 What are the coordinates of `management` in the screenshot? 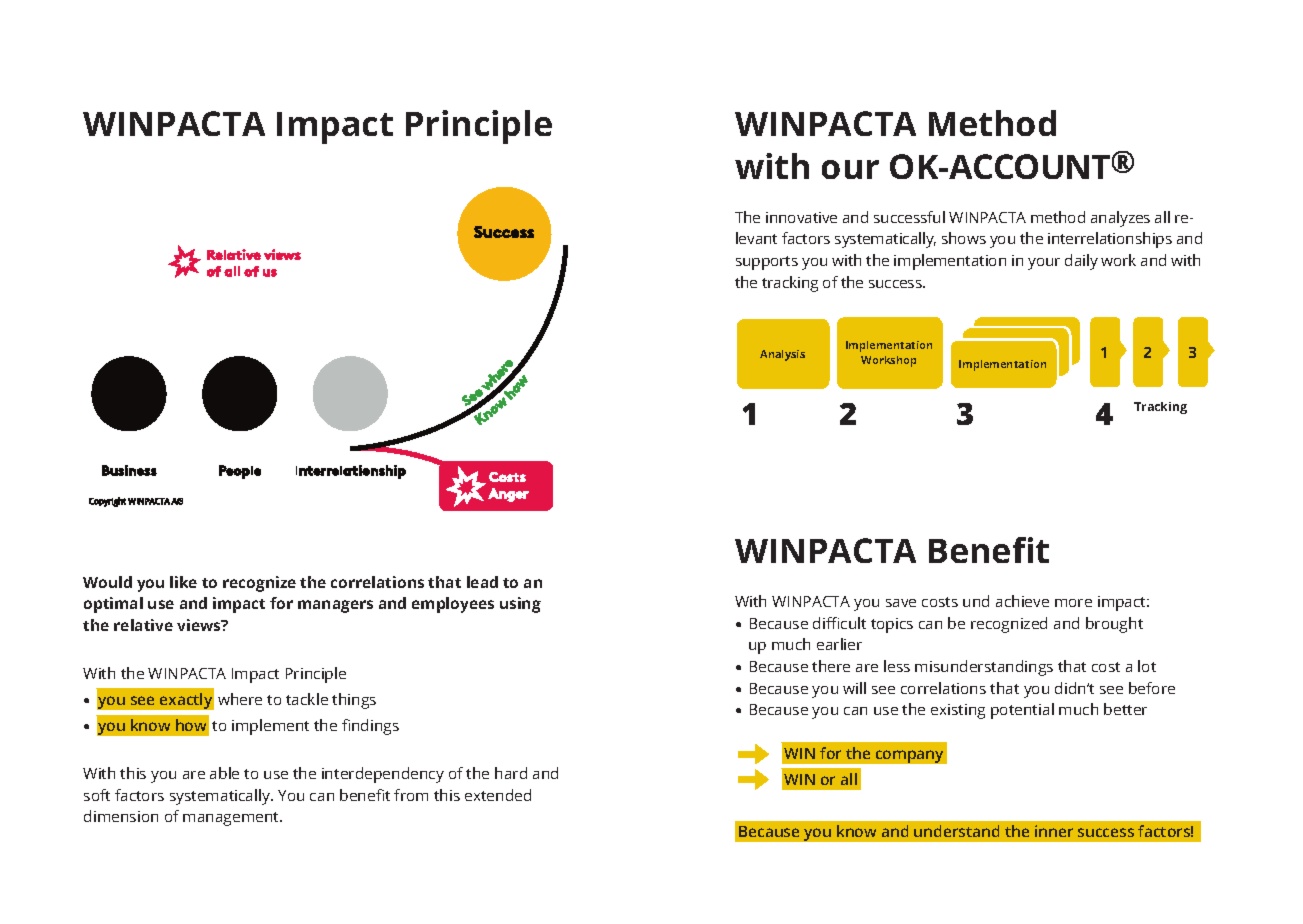 It's located at (232, 819).
